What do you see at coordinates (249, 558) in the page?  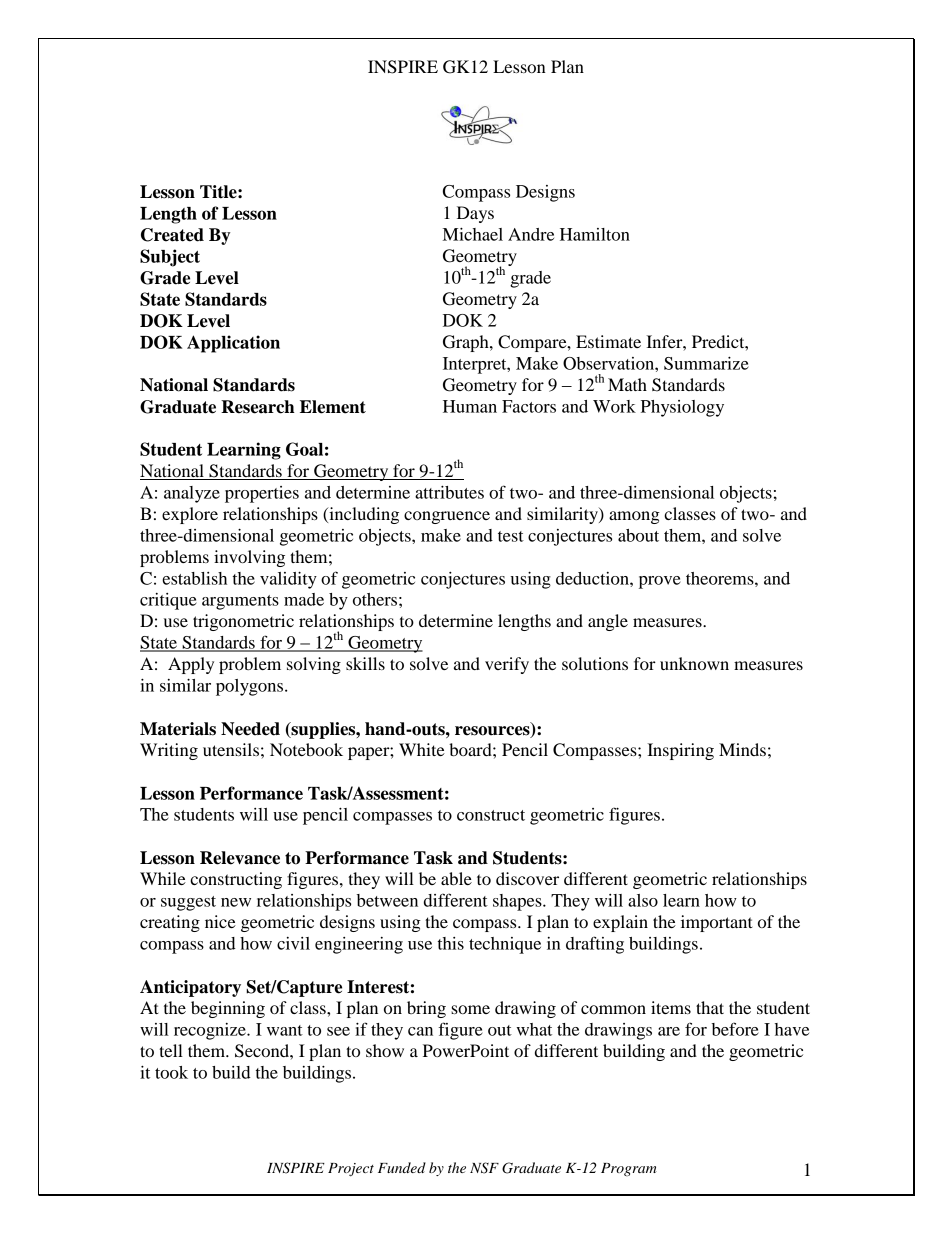 I see `involving` at bounding box center [249, 558].
